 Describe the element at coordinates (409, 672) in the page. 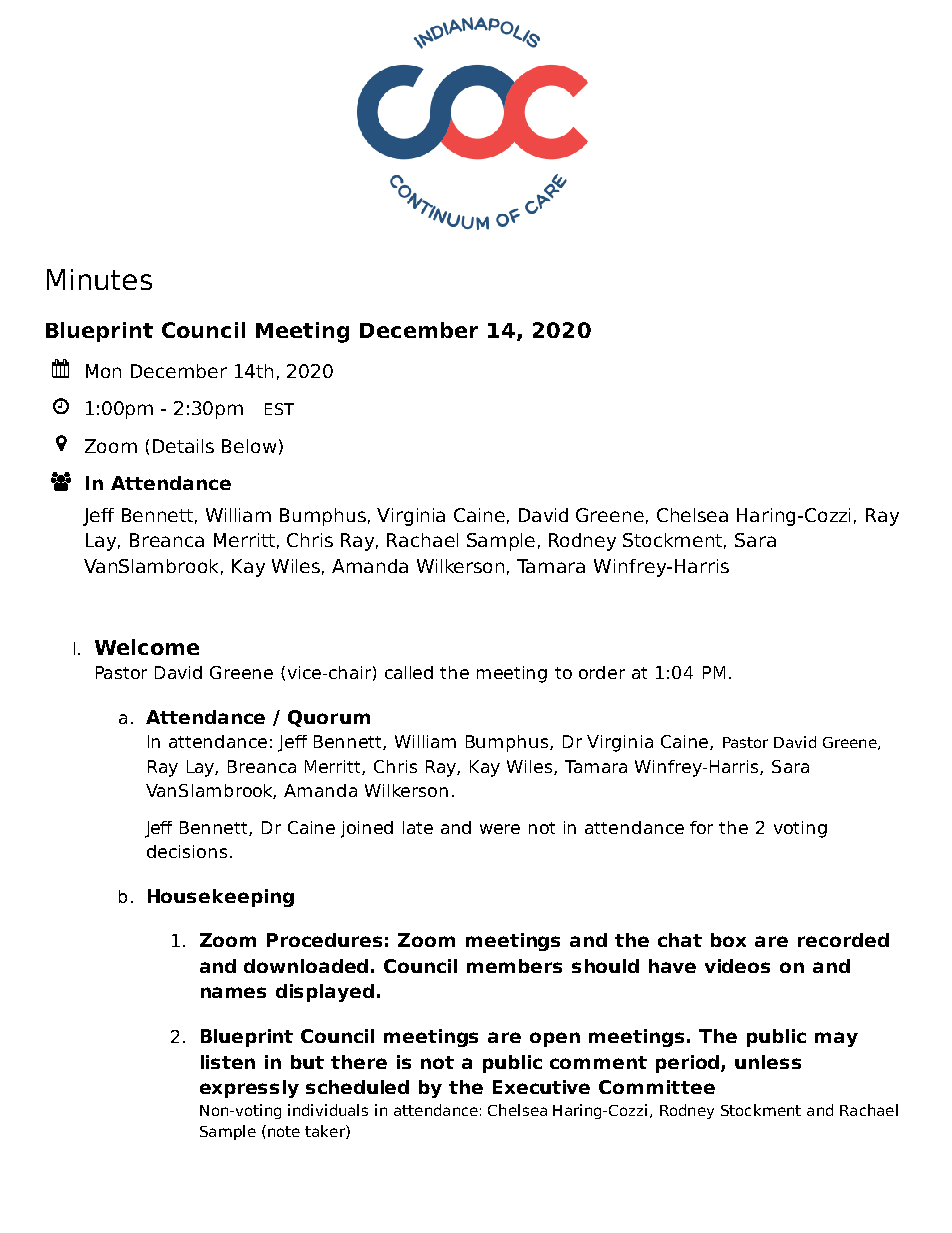

I see `called` at that location.
